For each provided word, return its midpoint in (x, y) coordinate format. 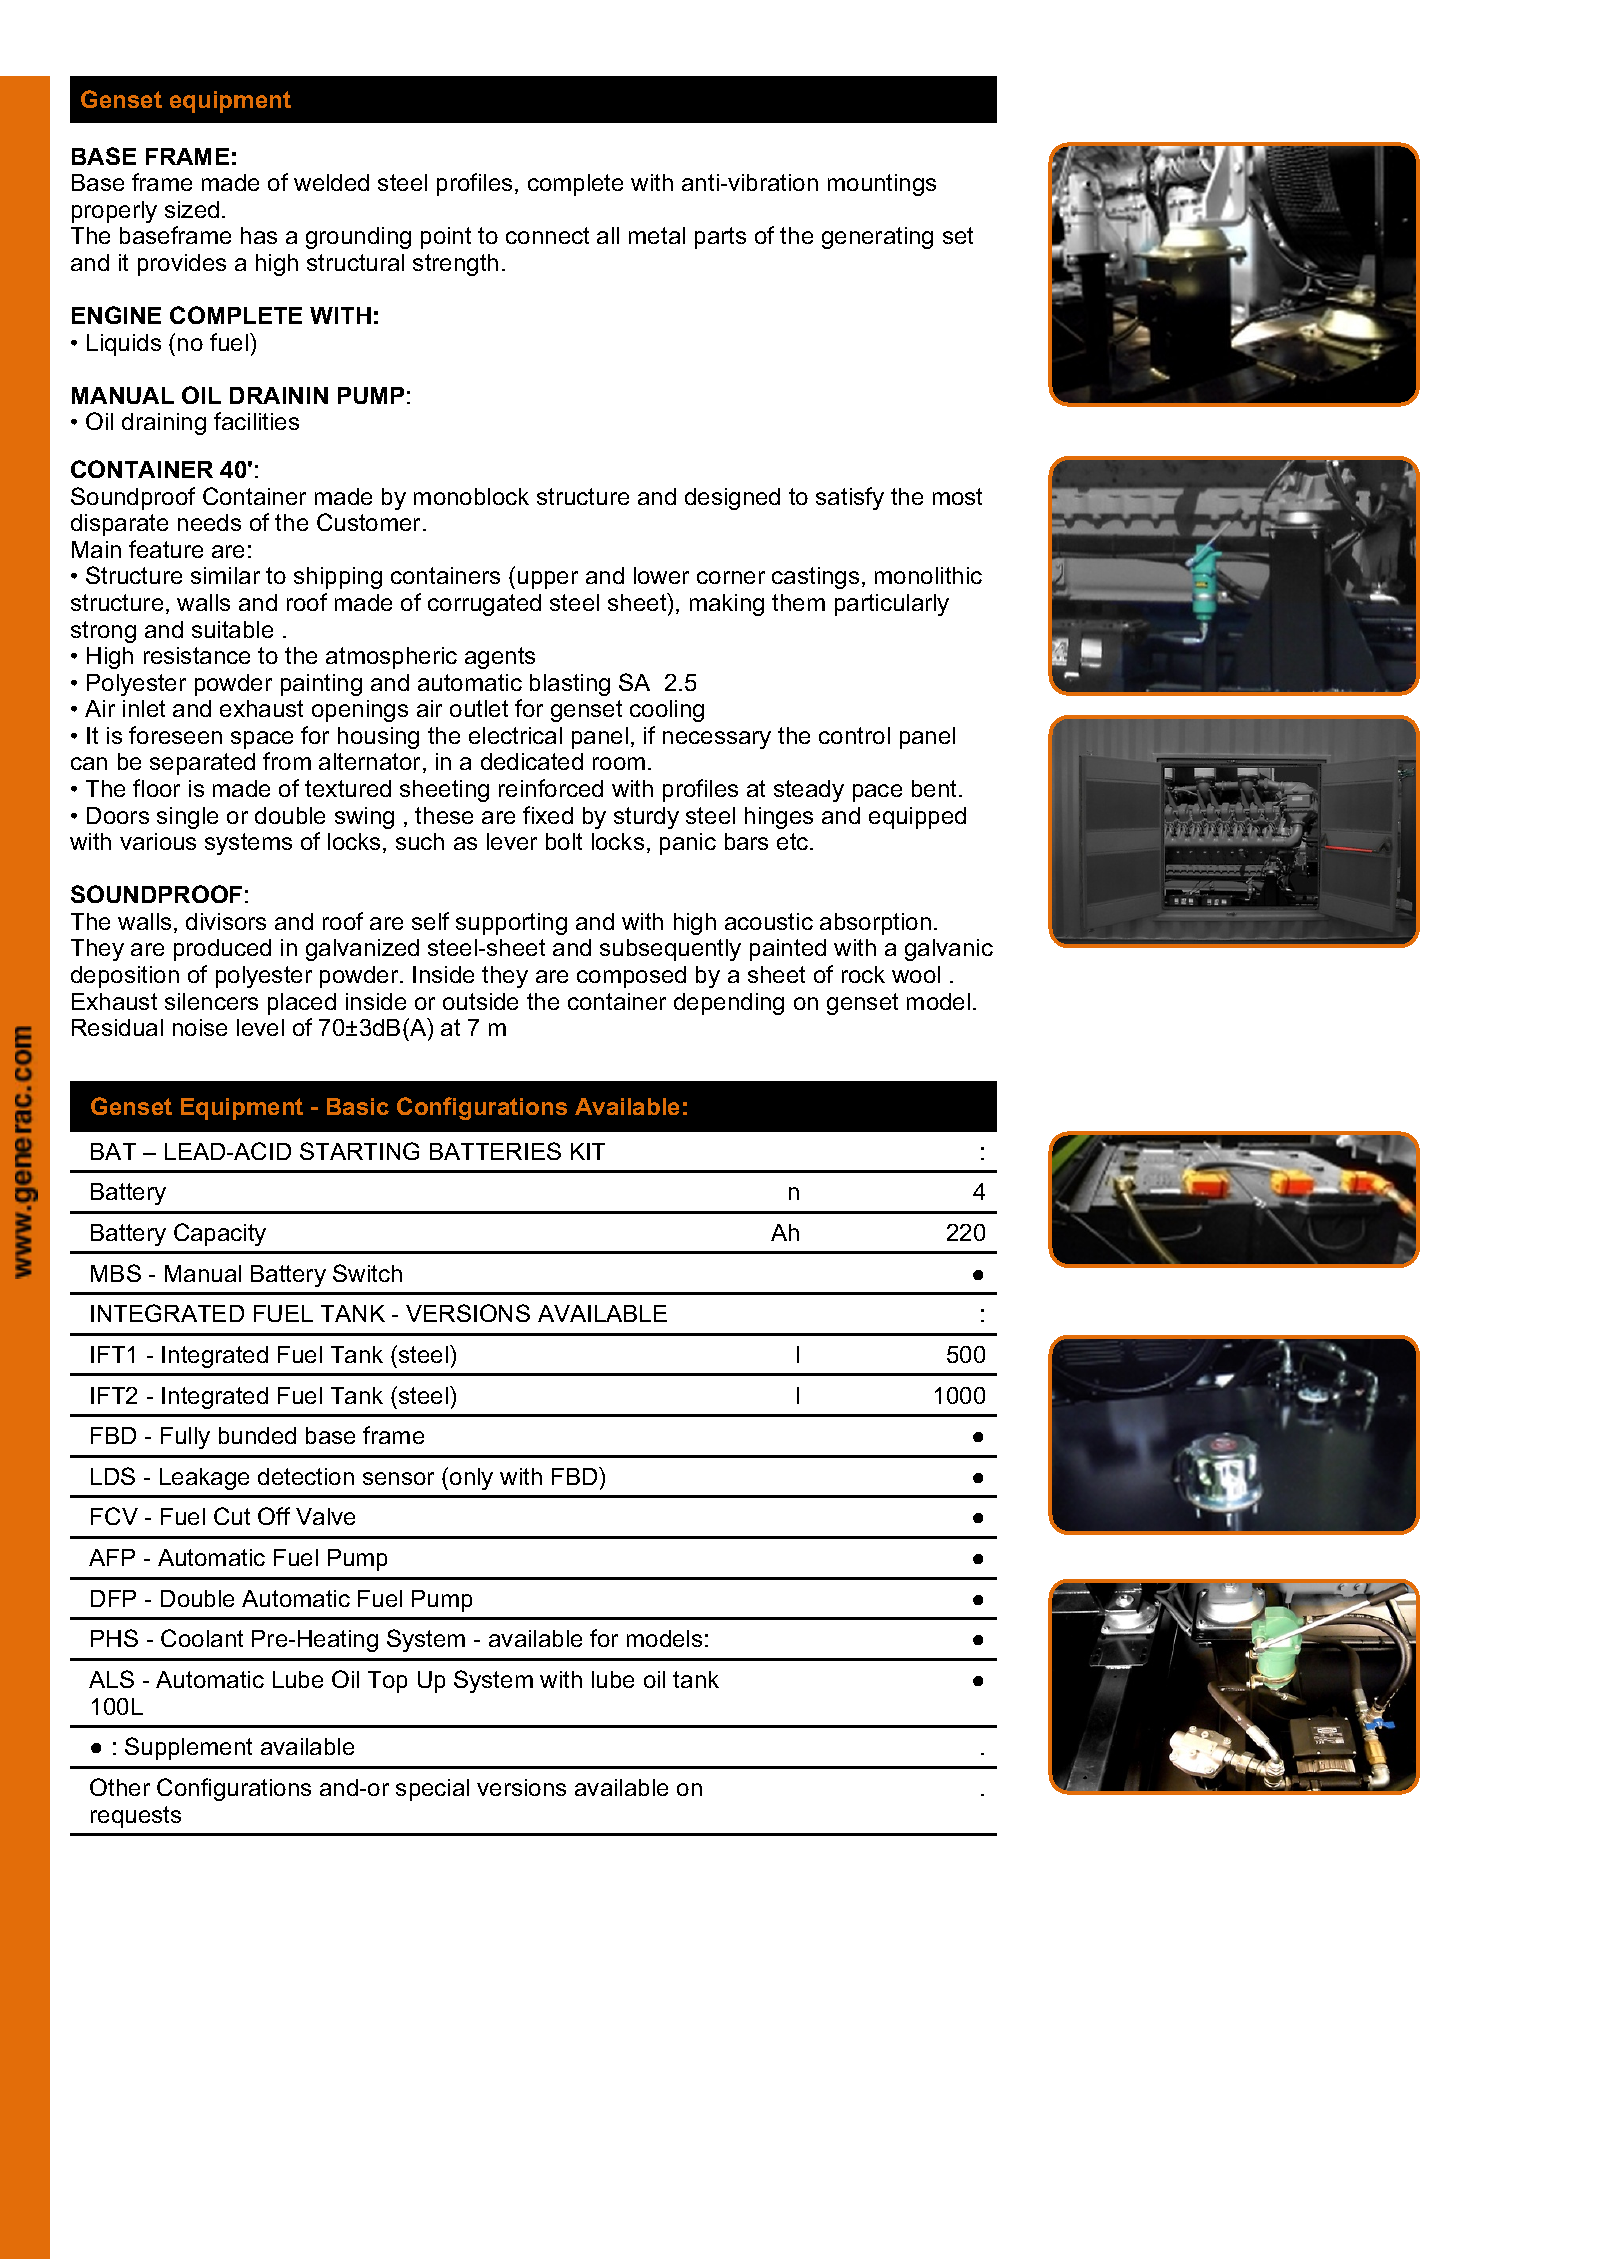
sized (192, 209)
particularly (892, 605)
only (471, 1479)
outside (480, 1001)
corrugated (484, 605)
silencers (211, 1001)
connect (547, 235)
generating (877, 238)
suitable (232, 629)
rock (863, 974)
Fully (185, 1438)
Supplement (188, 1748)
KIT (588, 1151)
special (432, 1790)
